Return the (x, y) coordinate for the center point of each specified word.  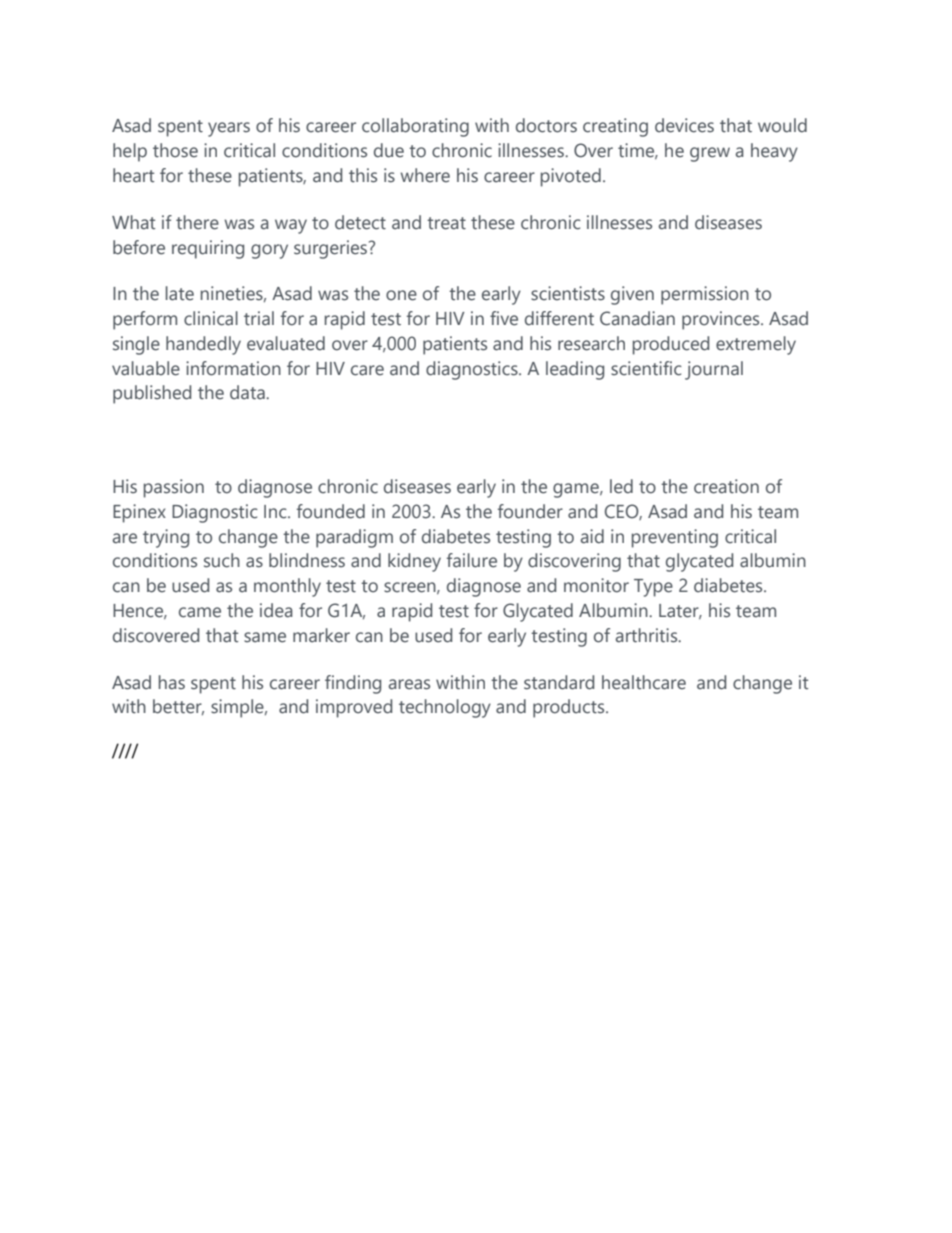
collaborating (415, 127)
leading (575, 370)
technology (445, 708)
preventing (675, 538)
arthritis (648, 635)
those (175, 150)
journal (714, 370)
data (248, 392)
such (222, 560)
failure (472, 560)
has (172, 682)
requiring (208, 249)
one (401, 295)
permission (705, 295)
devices (684, 125)
